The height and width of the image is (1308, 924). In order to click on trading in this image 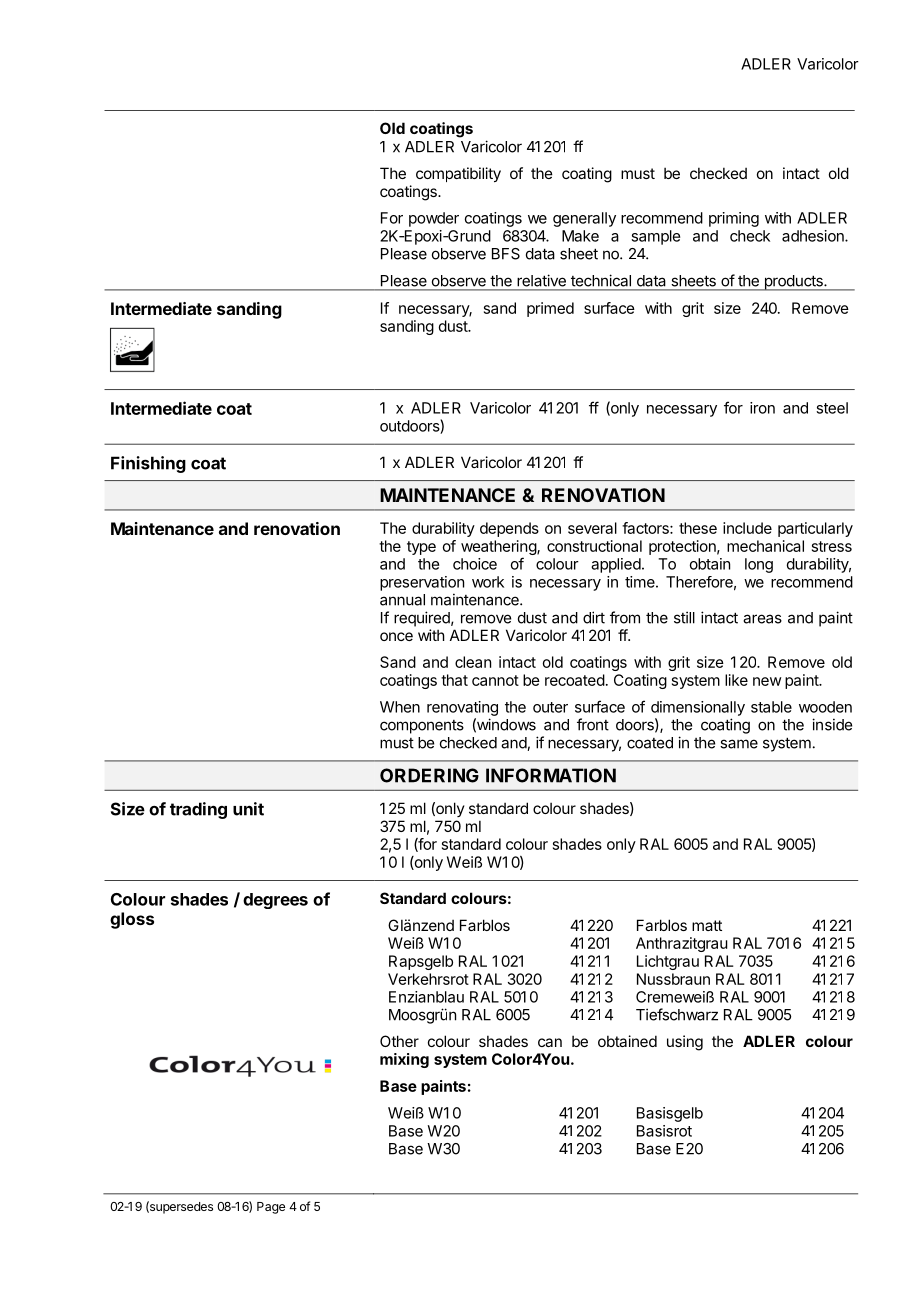, I will do `click(198, 810)`.
